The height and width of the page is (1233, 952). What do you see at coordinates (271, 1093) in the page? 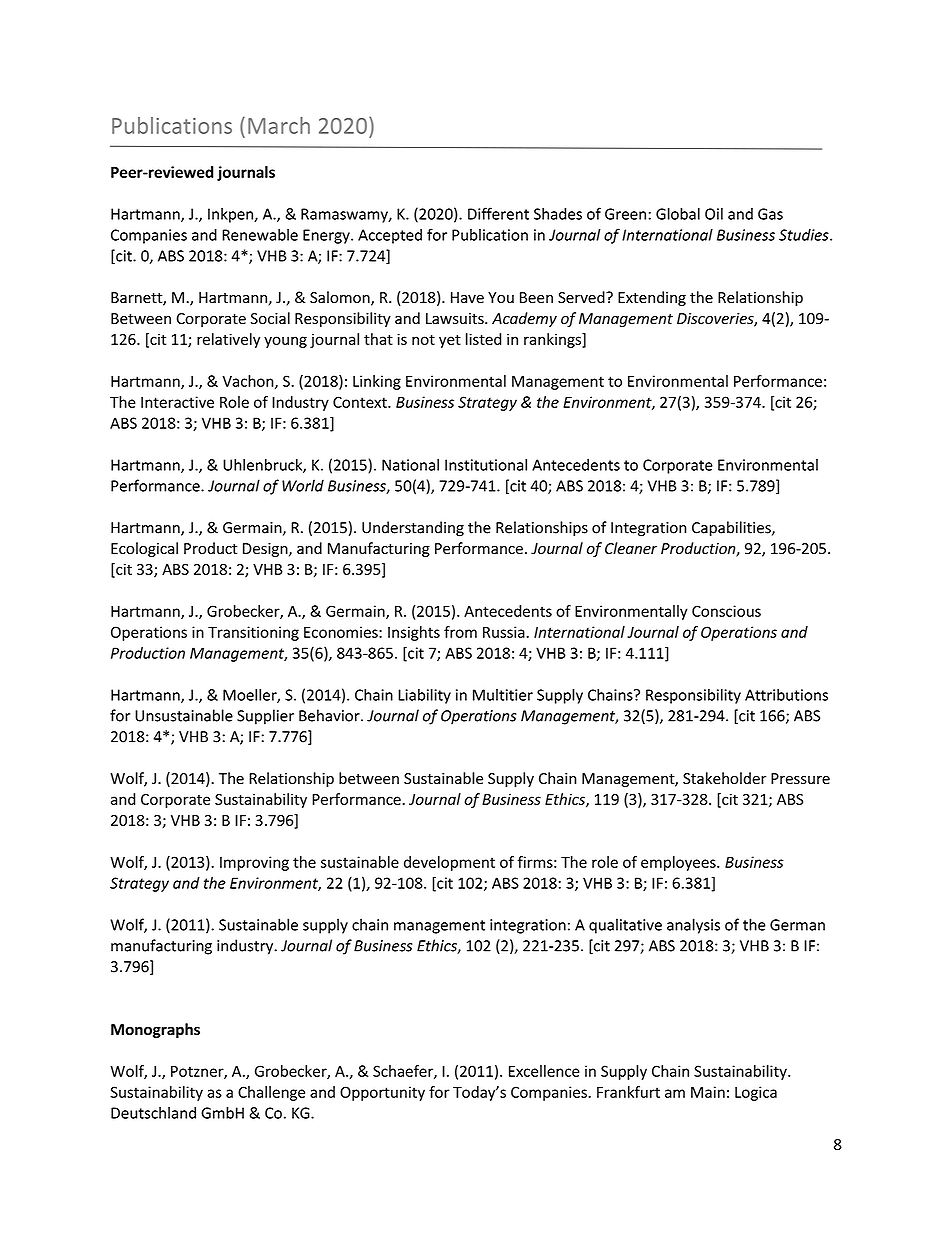
I see `Challenge` at bounding box center [271, 1093].
